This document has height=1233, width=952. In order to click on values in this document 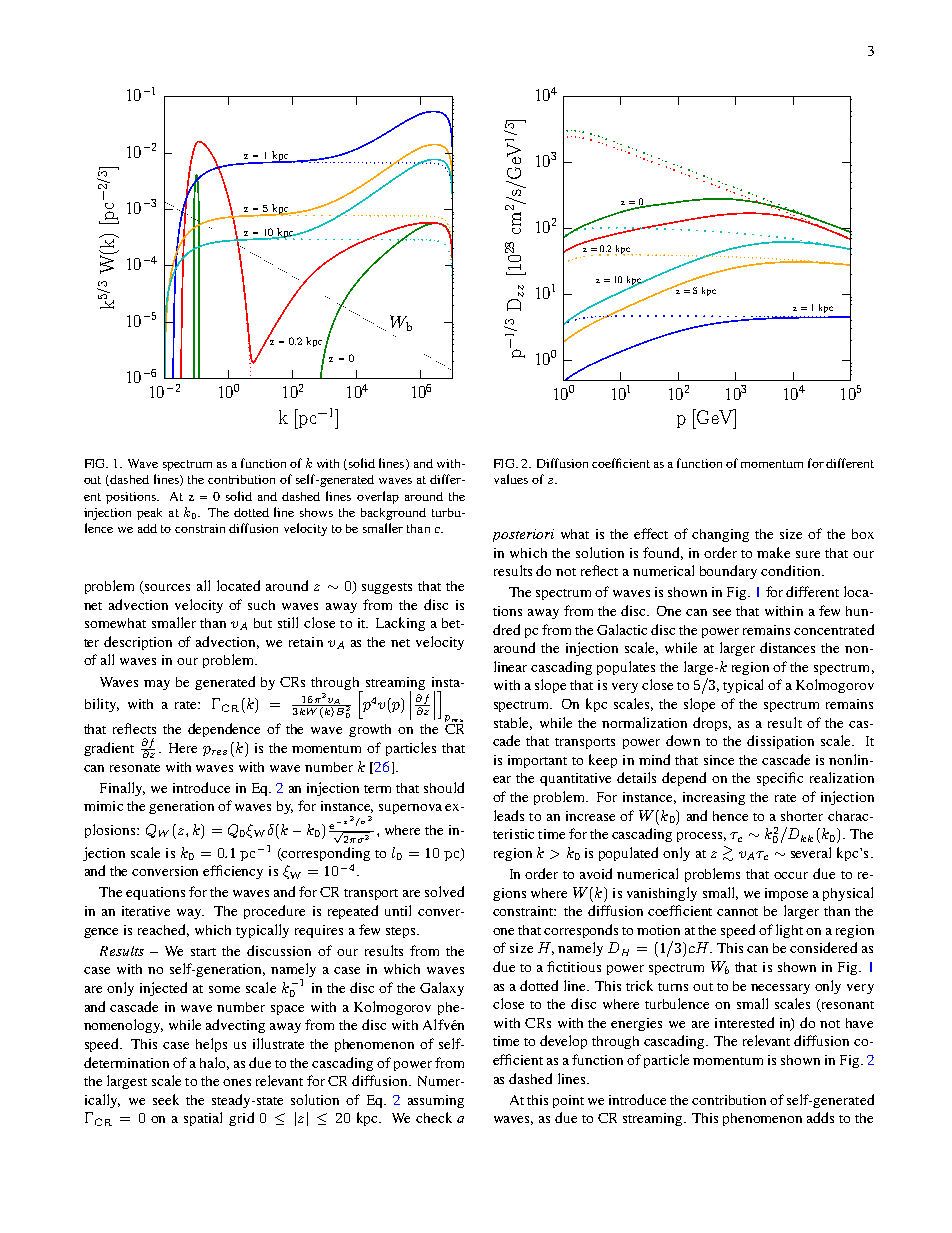, I will do `click(511, 479)`.
